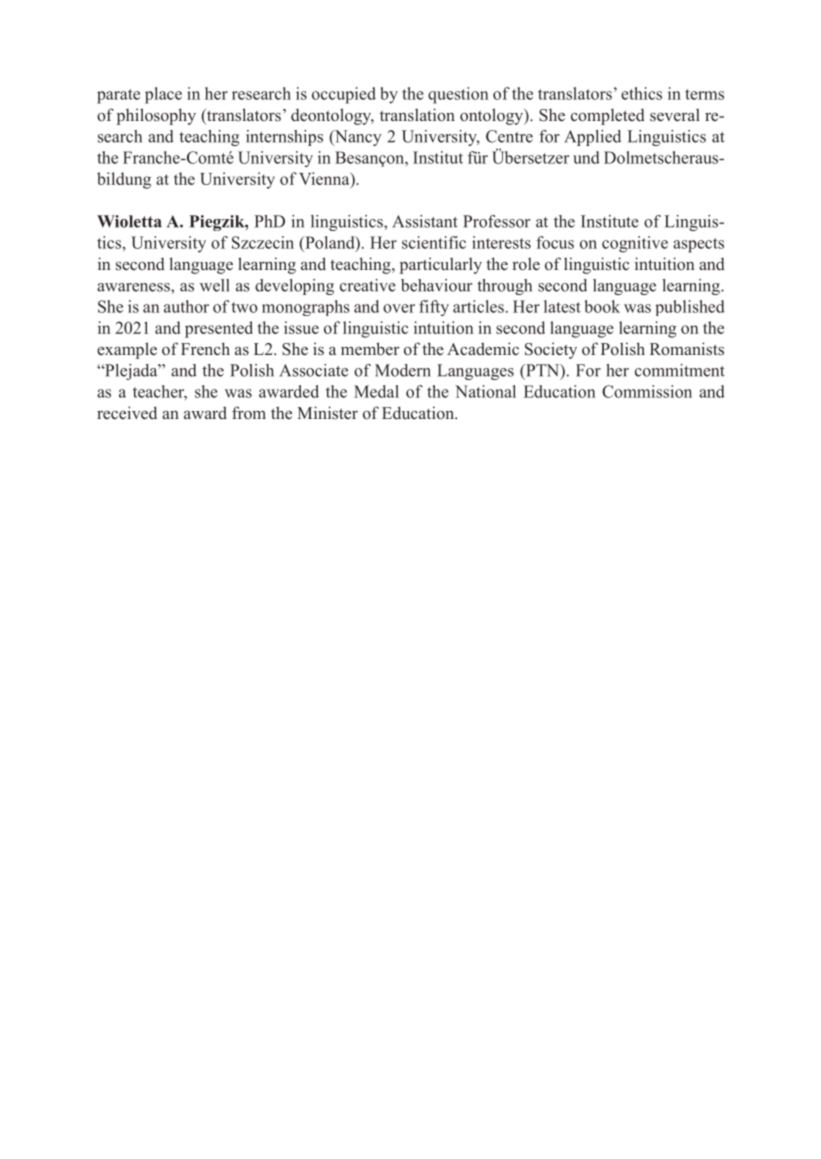 This page has width=821, height=1159. What do you see at coordinates (635, 244) in the page?
I see `cognitive` at bounding box center [635, 244].
